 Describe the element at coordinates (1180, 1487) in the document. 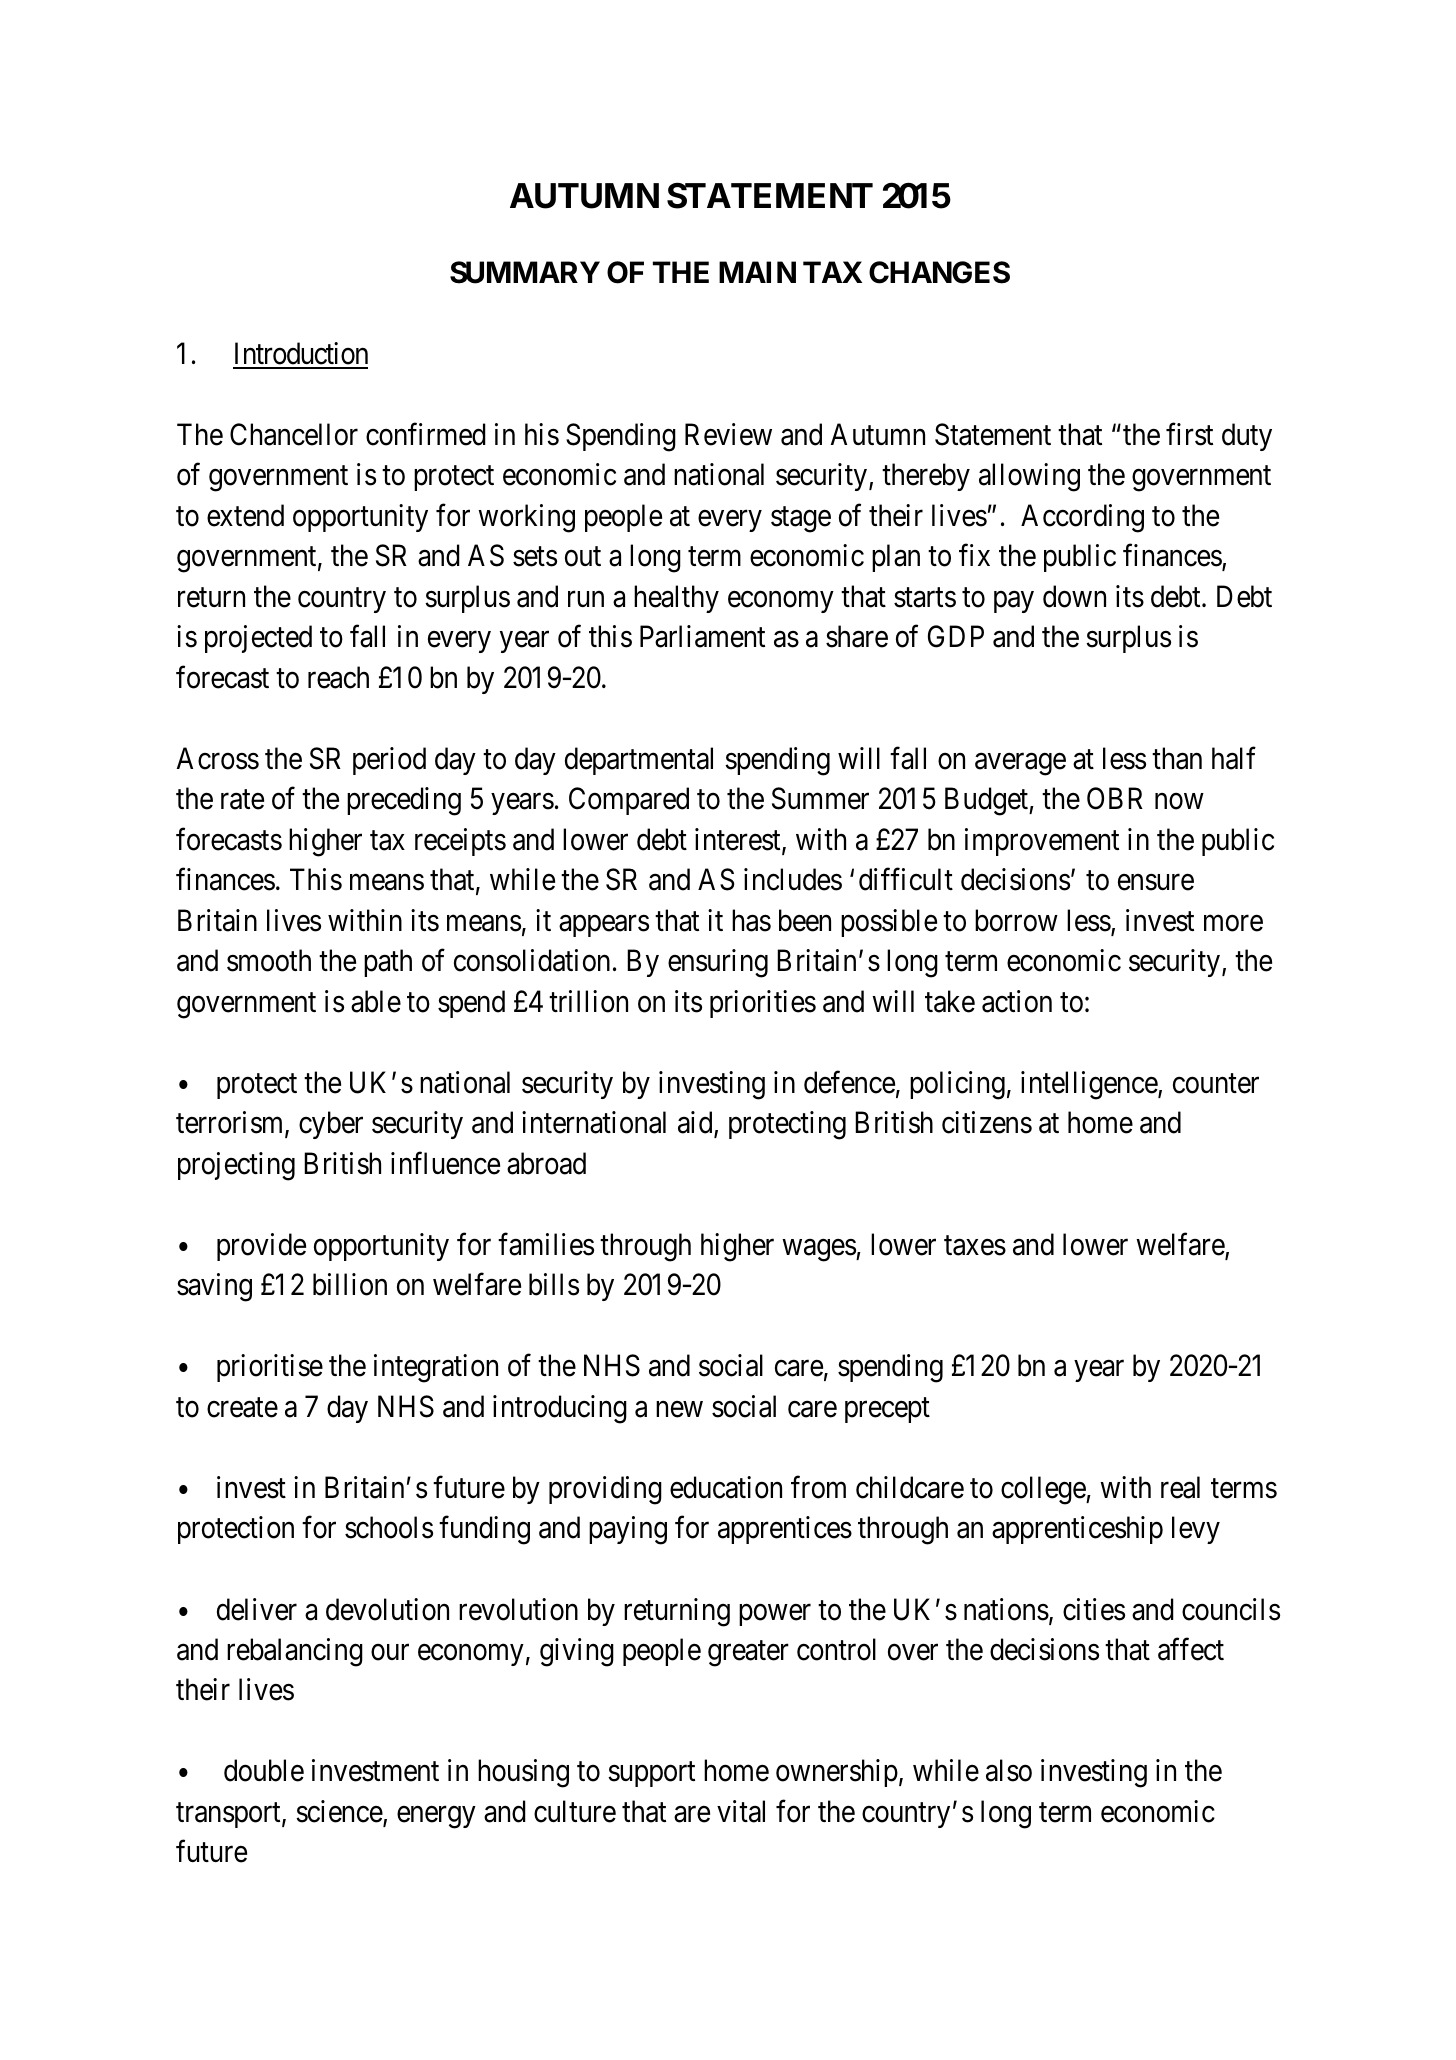

I see `real` at that location.
